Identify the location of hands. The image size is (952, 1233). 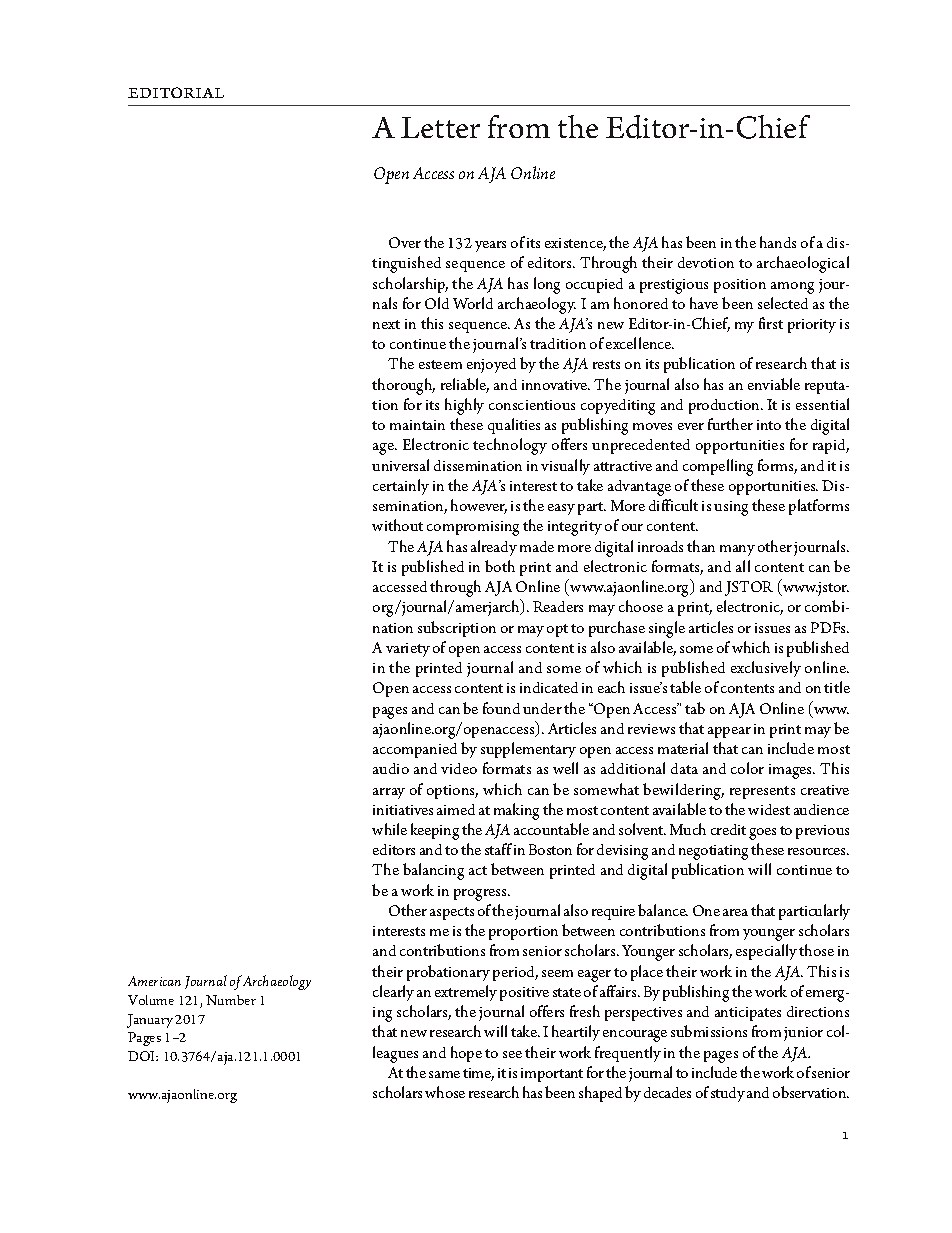
(778, 242).
